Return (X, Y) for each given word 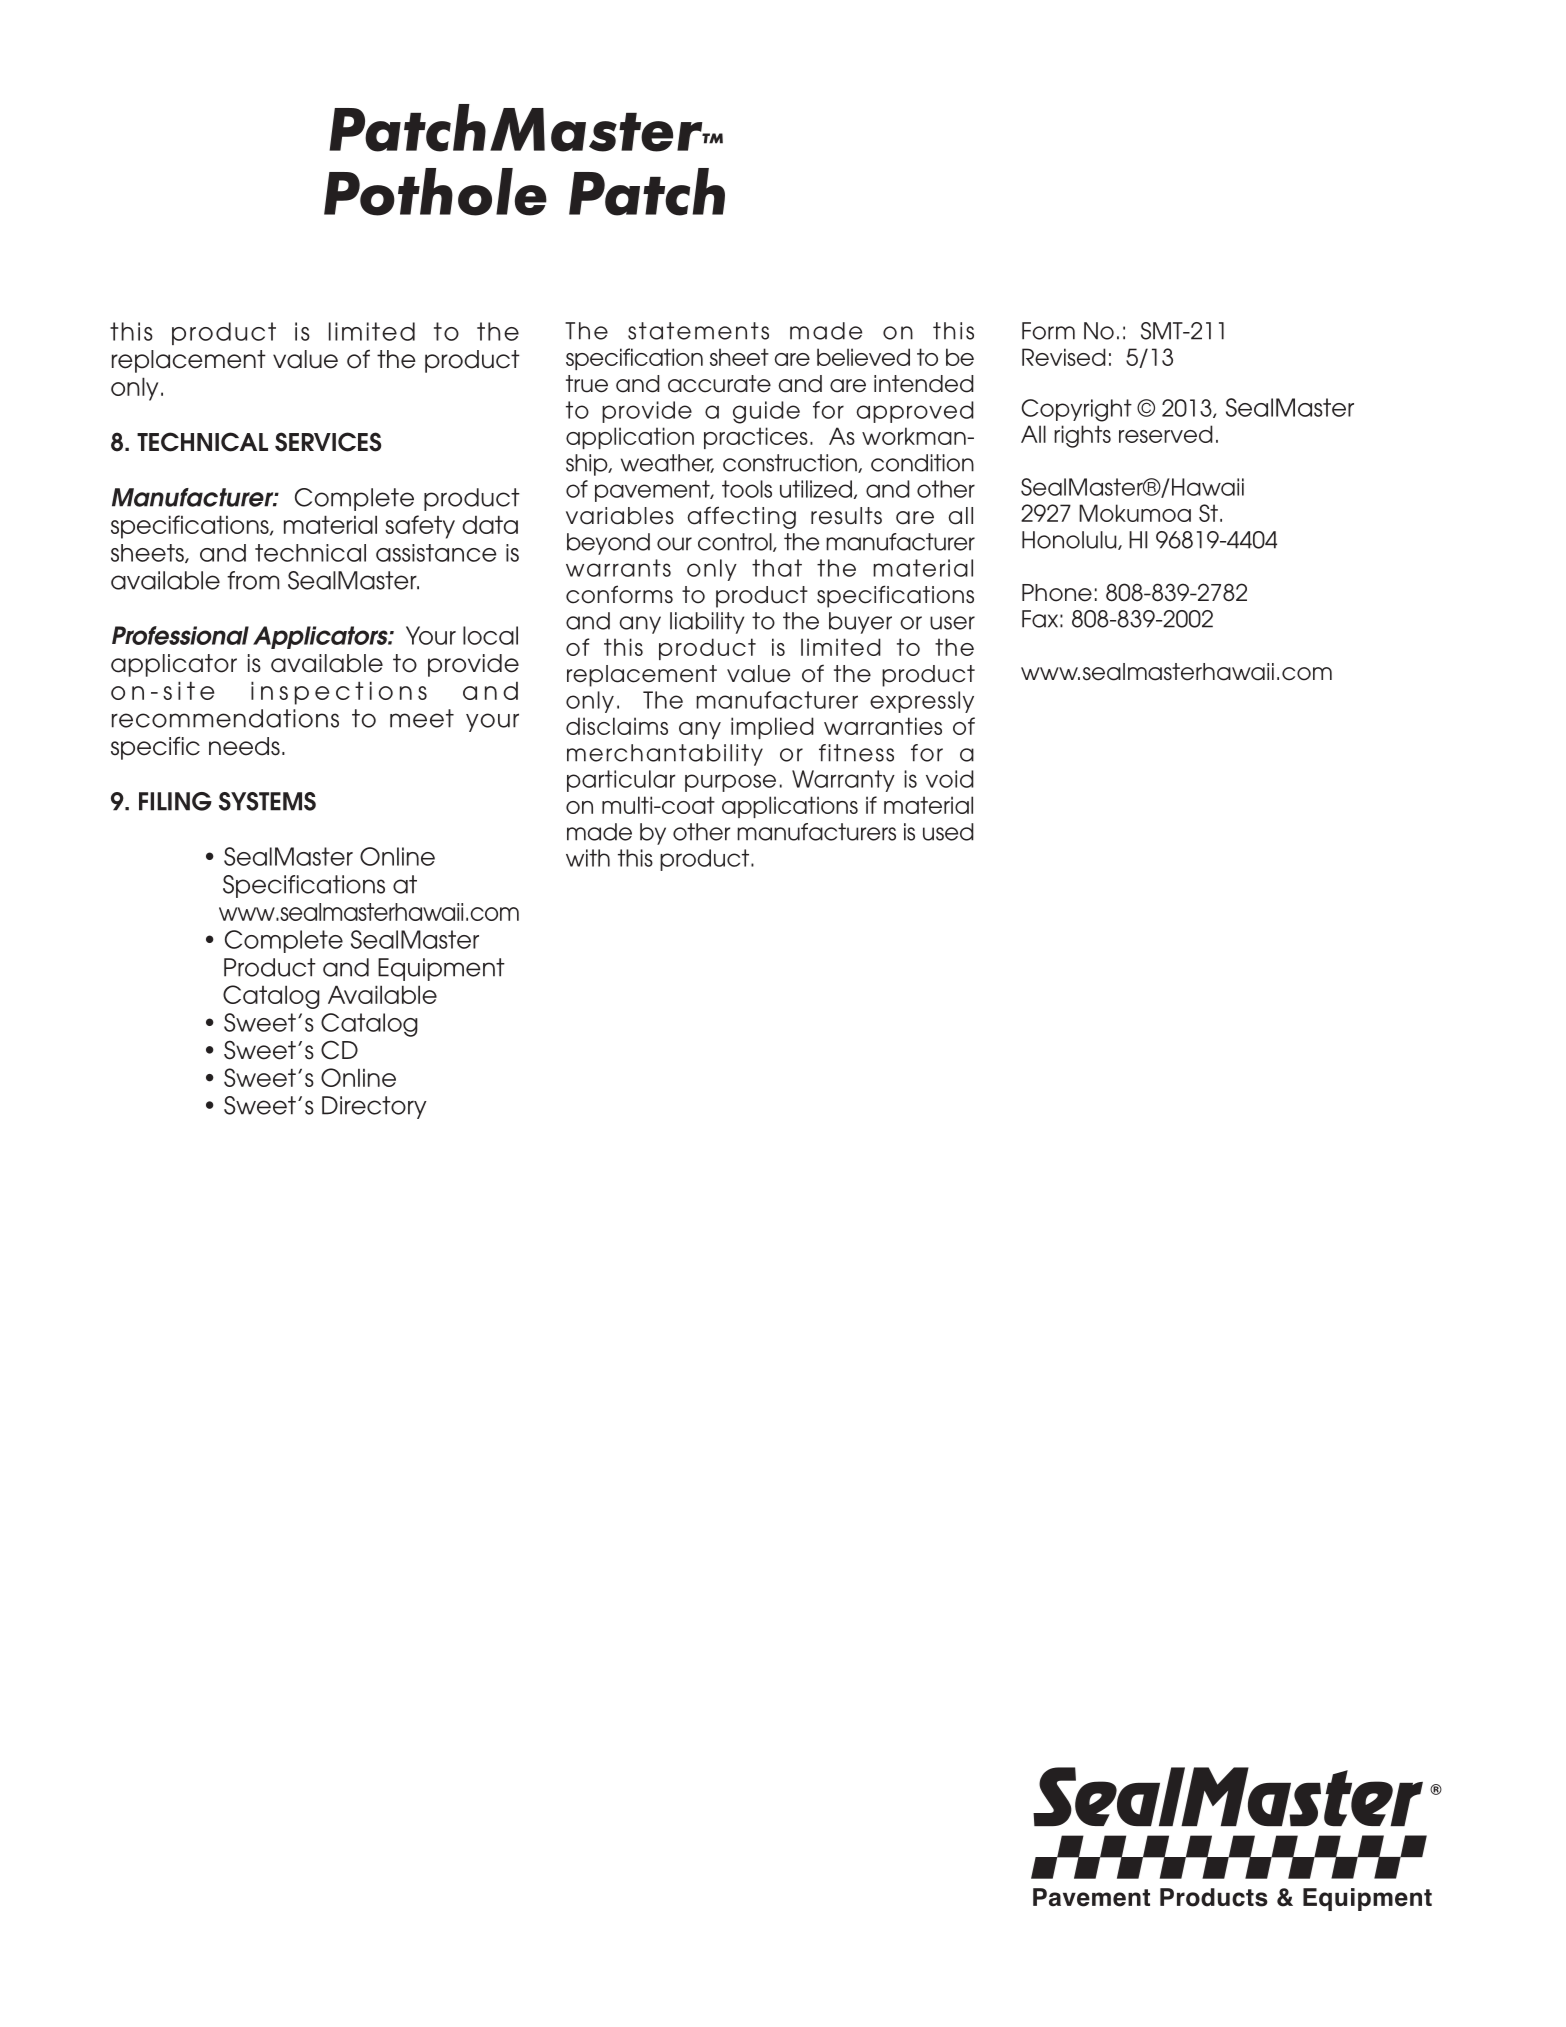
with (588, 858)
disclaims (617, 726)
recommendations (225, 718)
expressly (922, 702)
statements (698, 331)
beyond (608, 544)
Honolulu (1070, 540)
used (948, 832)
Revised (1064, 357)
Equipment (441, 969)
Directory (374, 1107)
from (253, 580)
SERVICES (328, 442)
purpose (730, 783)
